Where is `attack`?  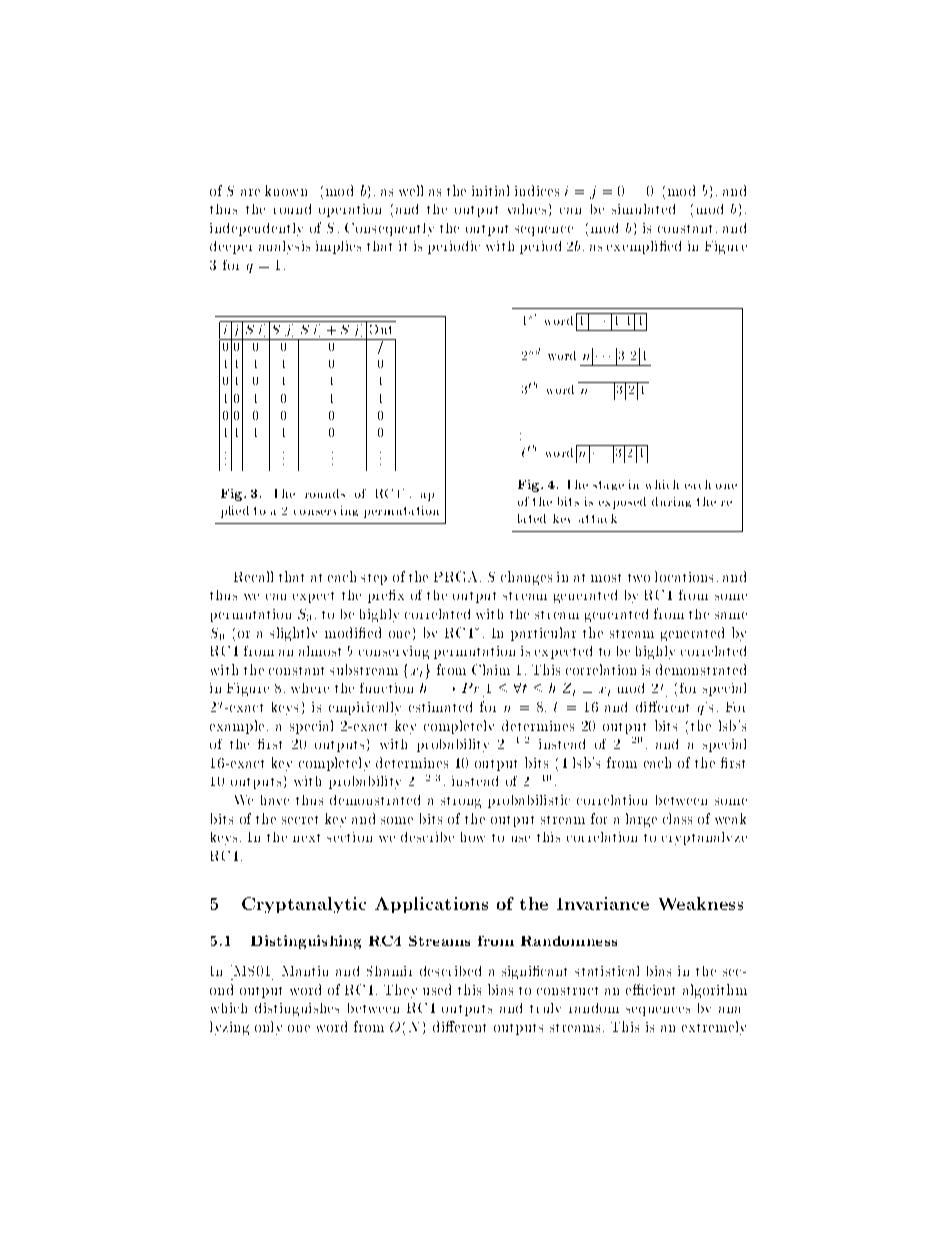 attack is located at coordinates (598, 518).
